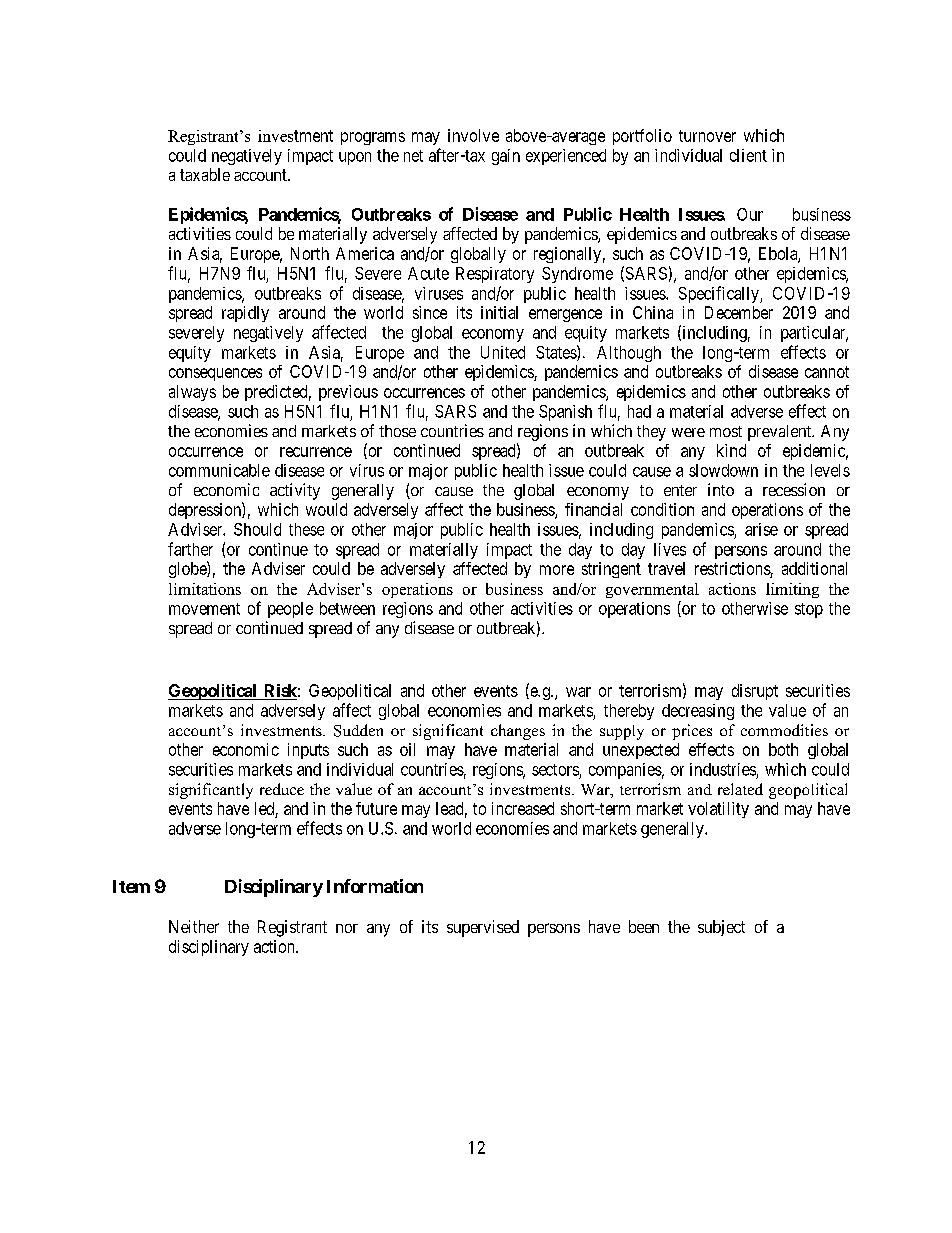  What do you see at coordinates (731, 450) in the page?
I see `kind` at bounding box center [731, 450].
